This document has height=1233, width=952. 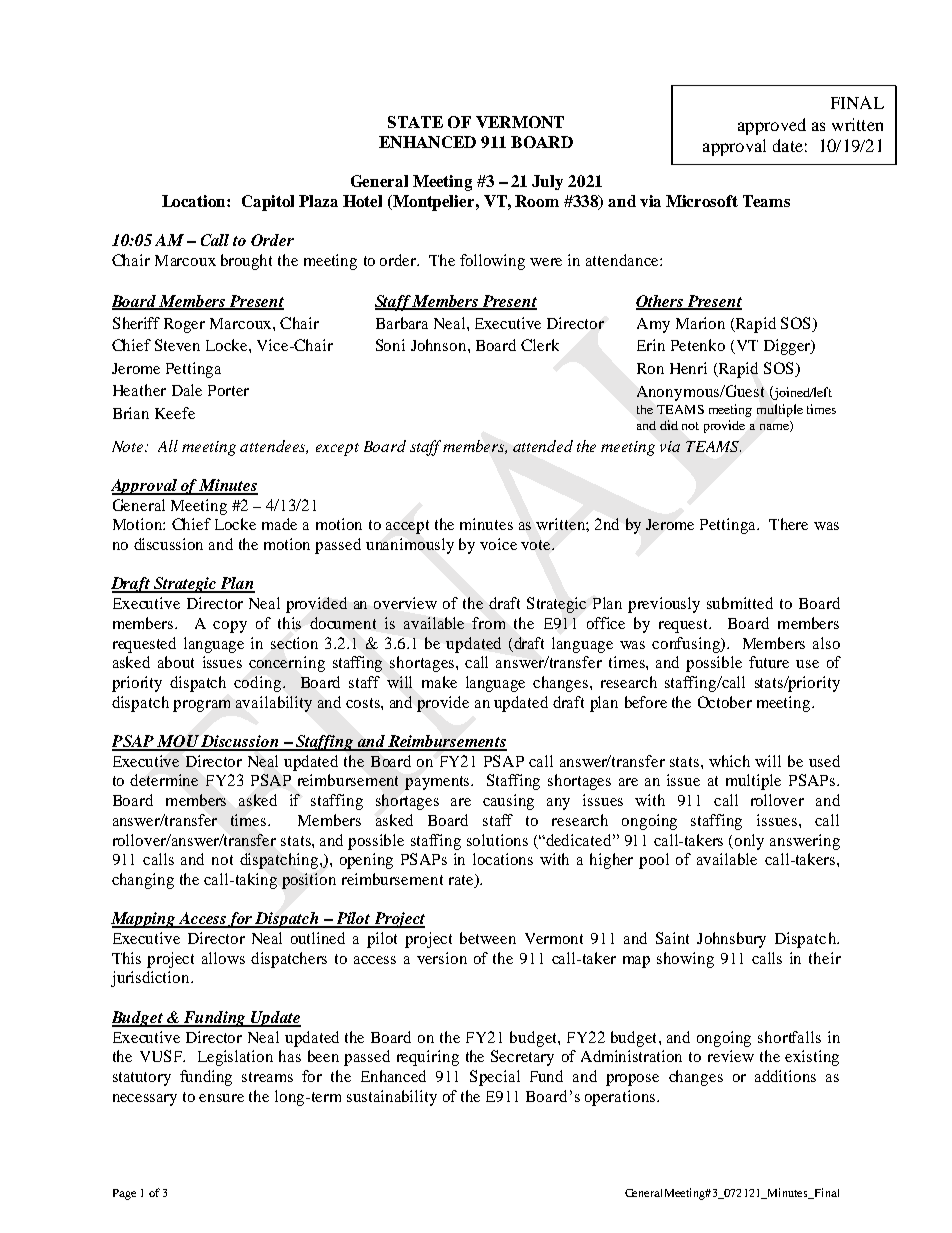 What do you see at coordinates (785, 1076) in the document?
I see `additions` at bounding box center [785, 1076].
